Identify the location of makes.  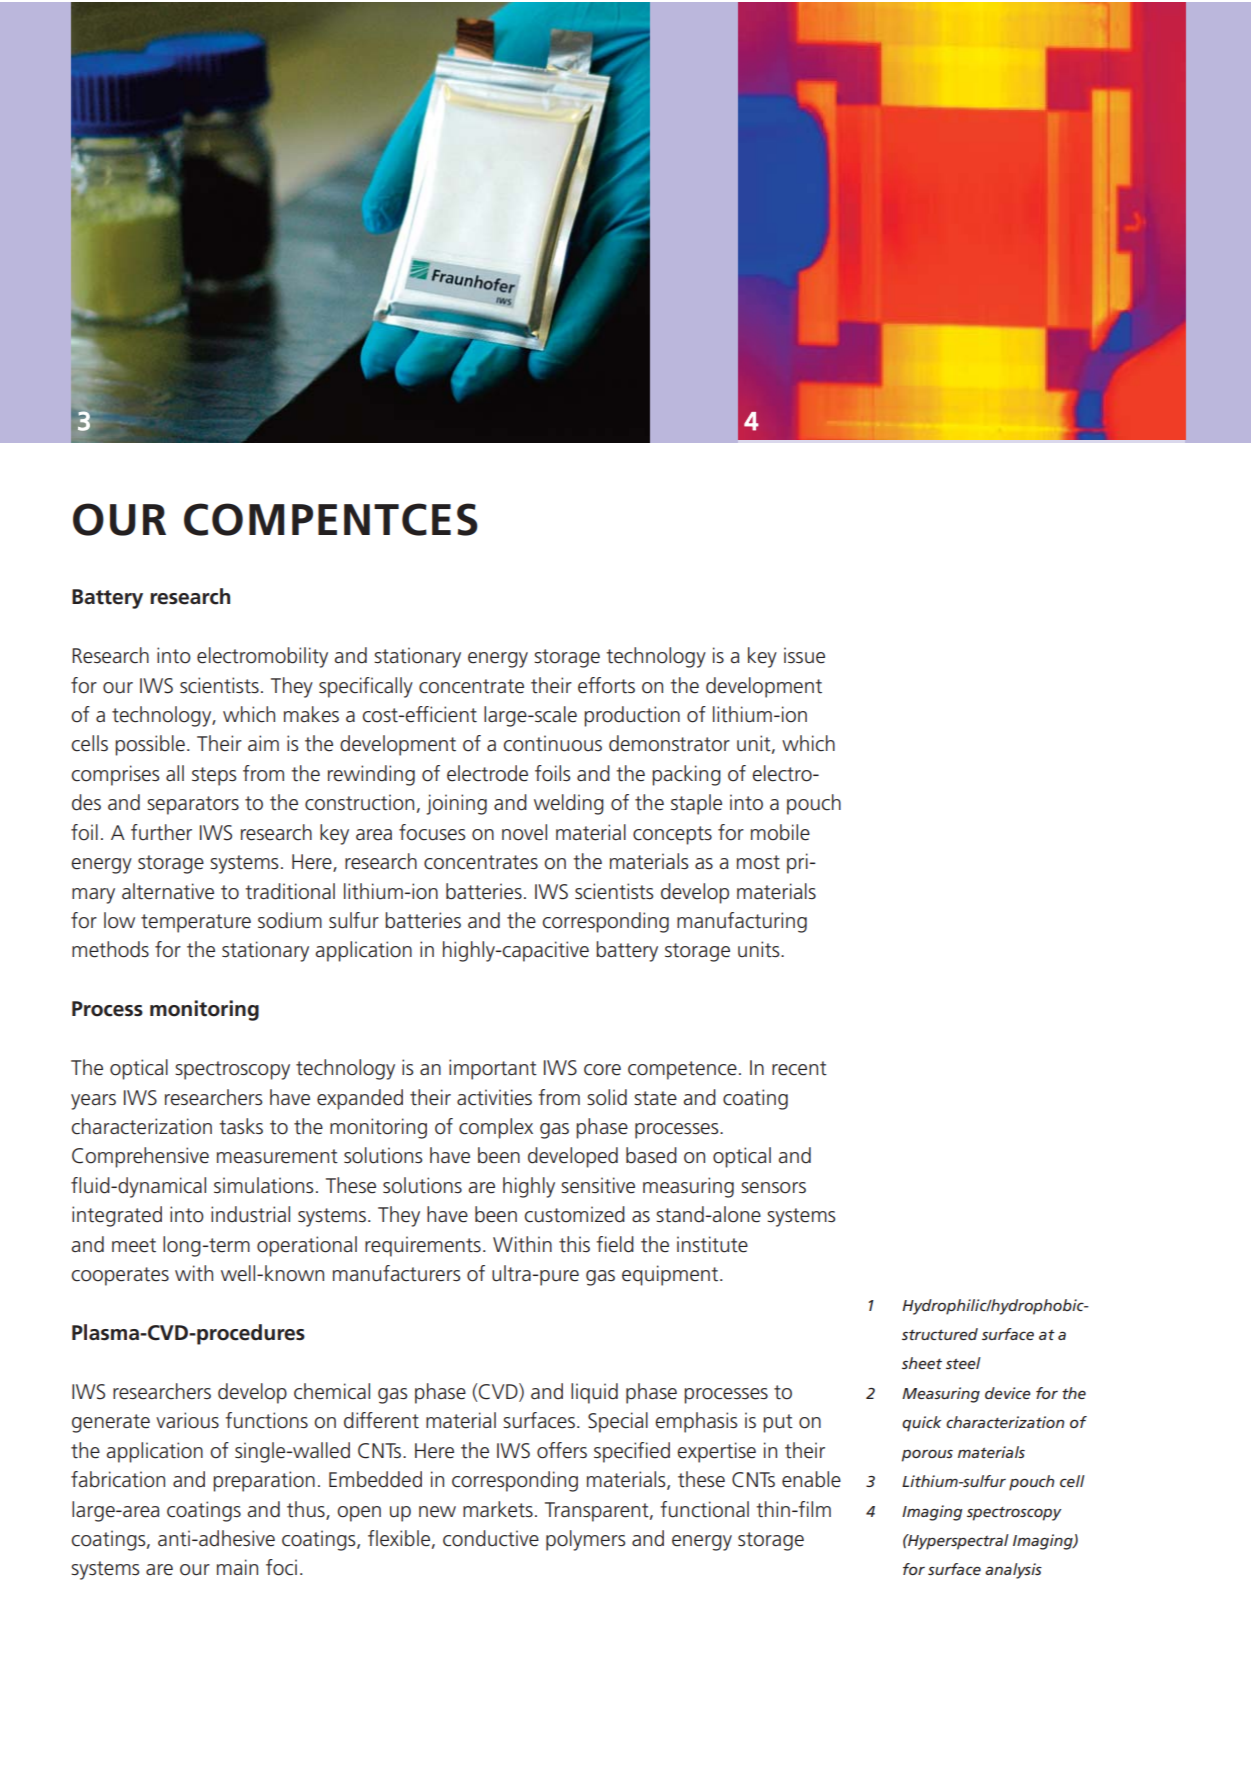
(311, 714).
